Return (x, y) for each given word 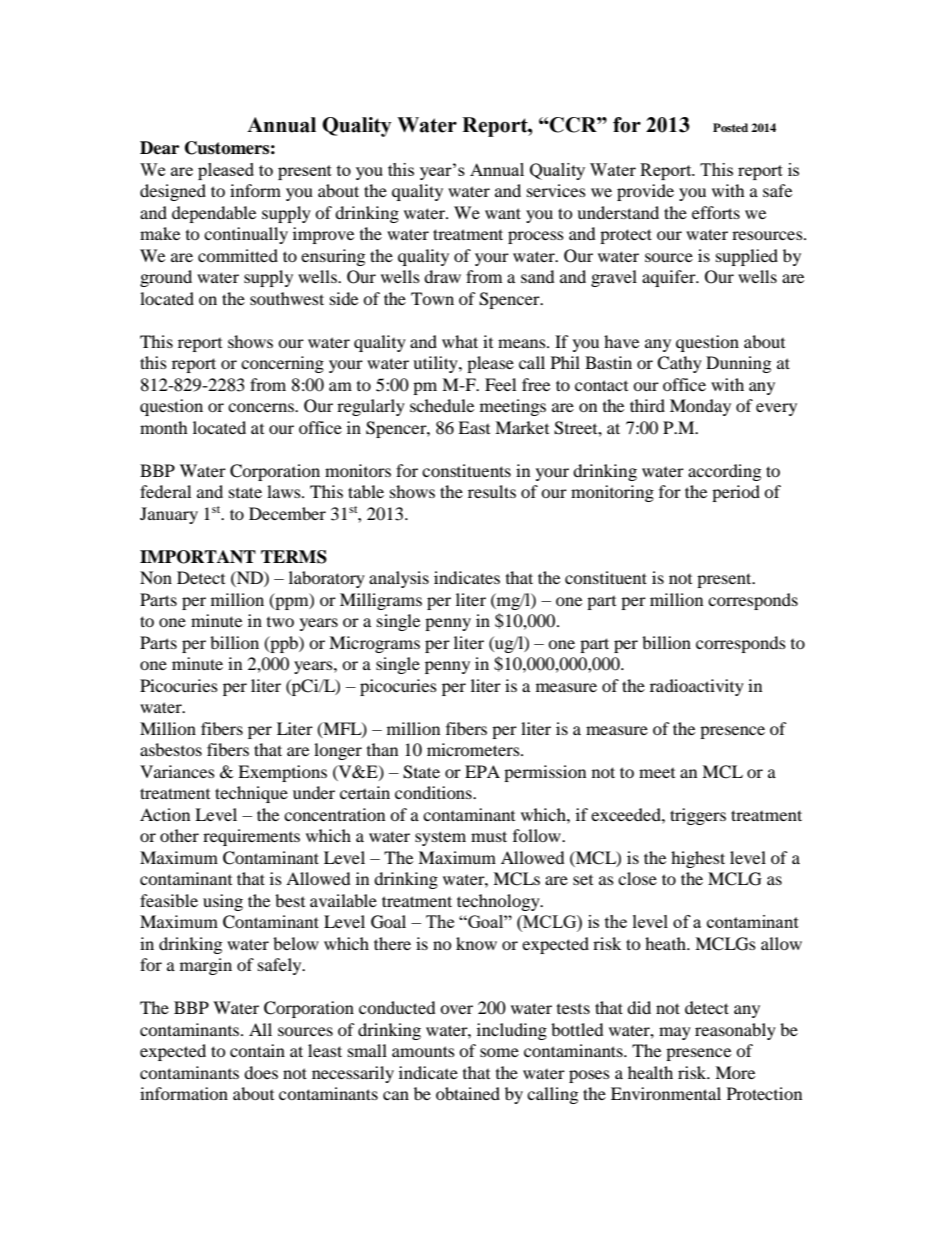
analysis (399, 579)
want (503, 213)
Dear (159, 148)
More (735, 1072)
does (261, 1072)
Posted (730, 127)
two (280, 622)
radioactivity (697, 687)
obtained (468, 1093)
